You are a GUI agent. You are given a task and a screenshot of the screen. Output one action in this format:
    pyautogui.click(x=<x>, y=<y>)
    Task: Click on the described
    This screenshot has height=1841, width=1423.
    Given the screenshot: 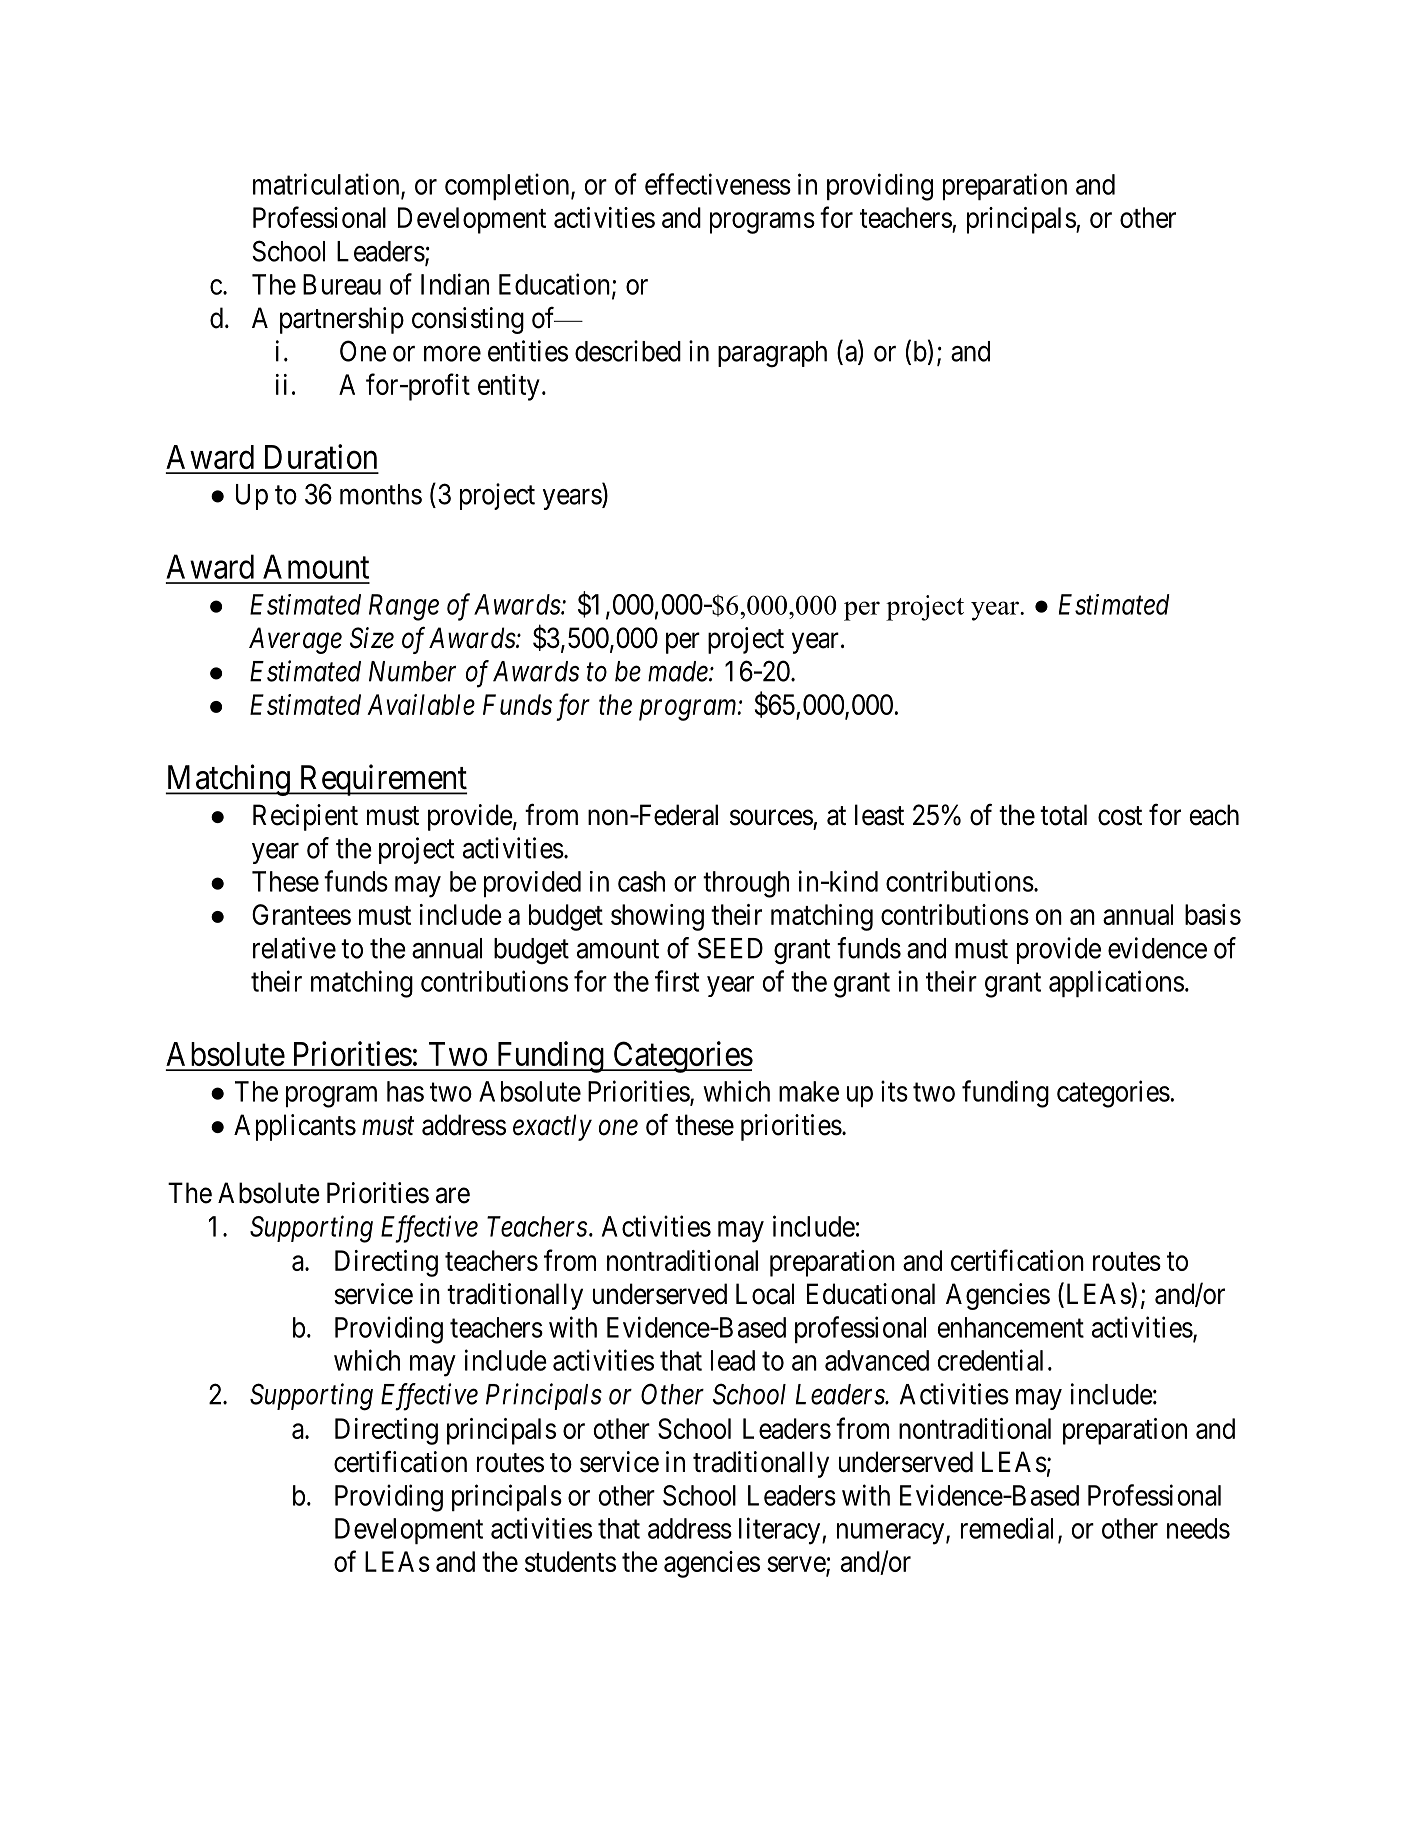 What is the action you would take?
    pyautogui.click(x=628, y=351)
